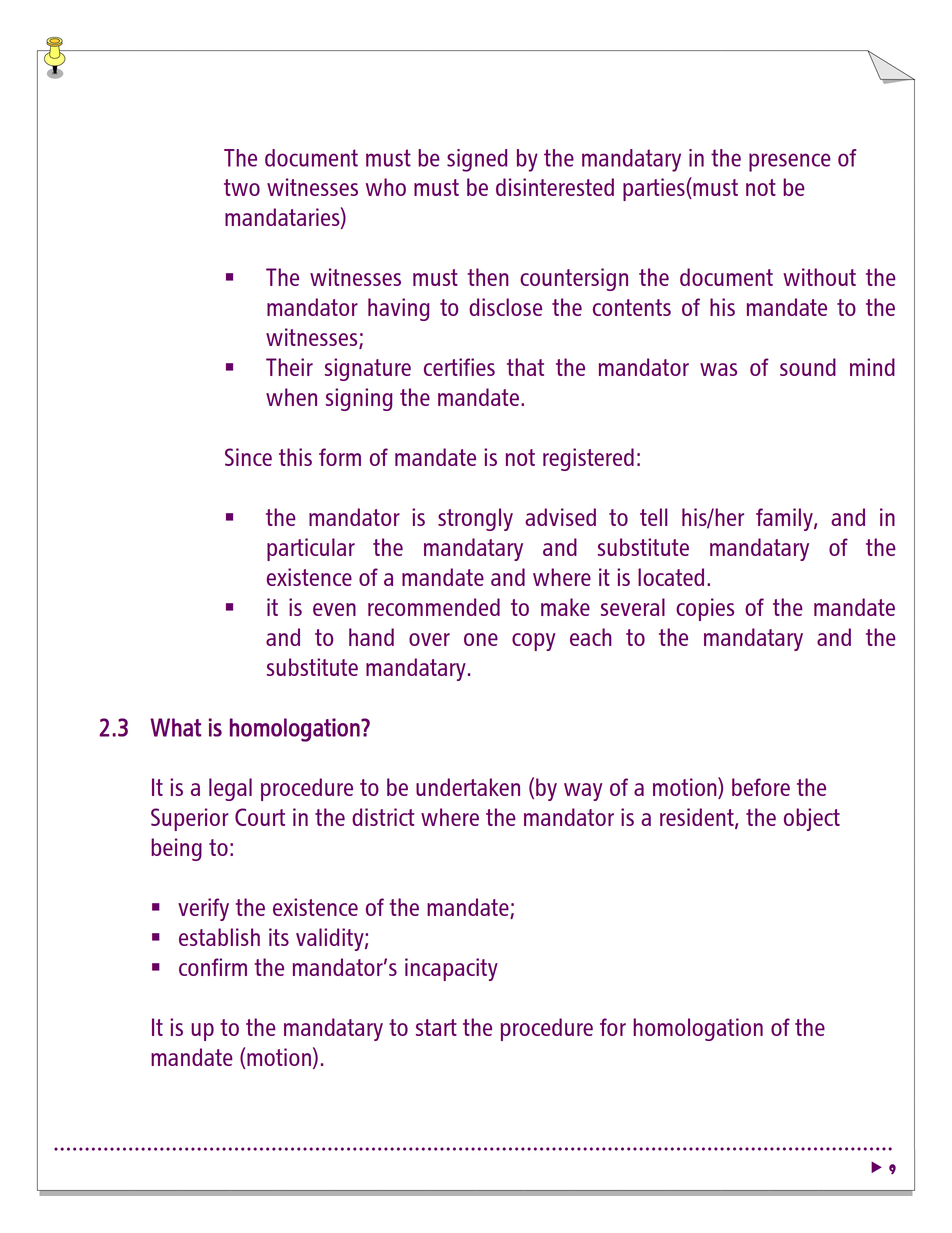 This document has height=1233, width=952. I want to click on copies, so click(705, 609).
